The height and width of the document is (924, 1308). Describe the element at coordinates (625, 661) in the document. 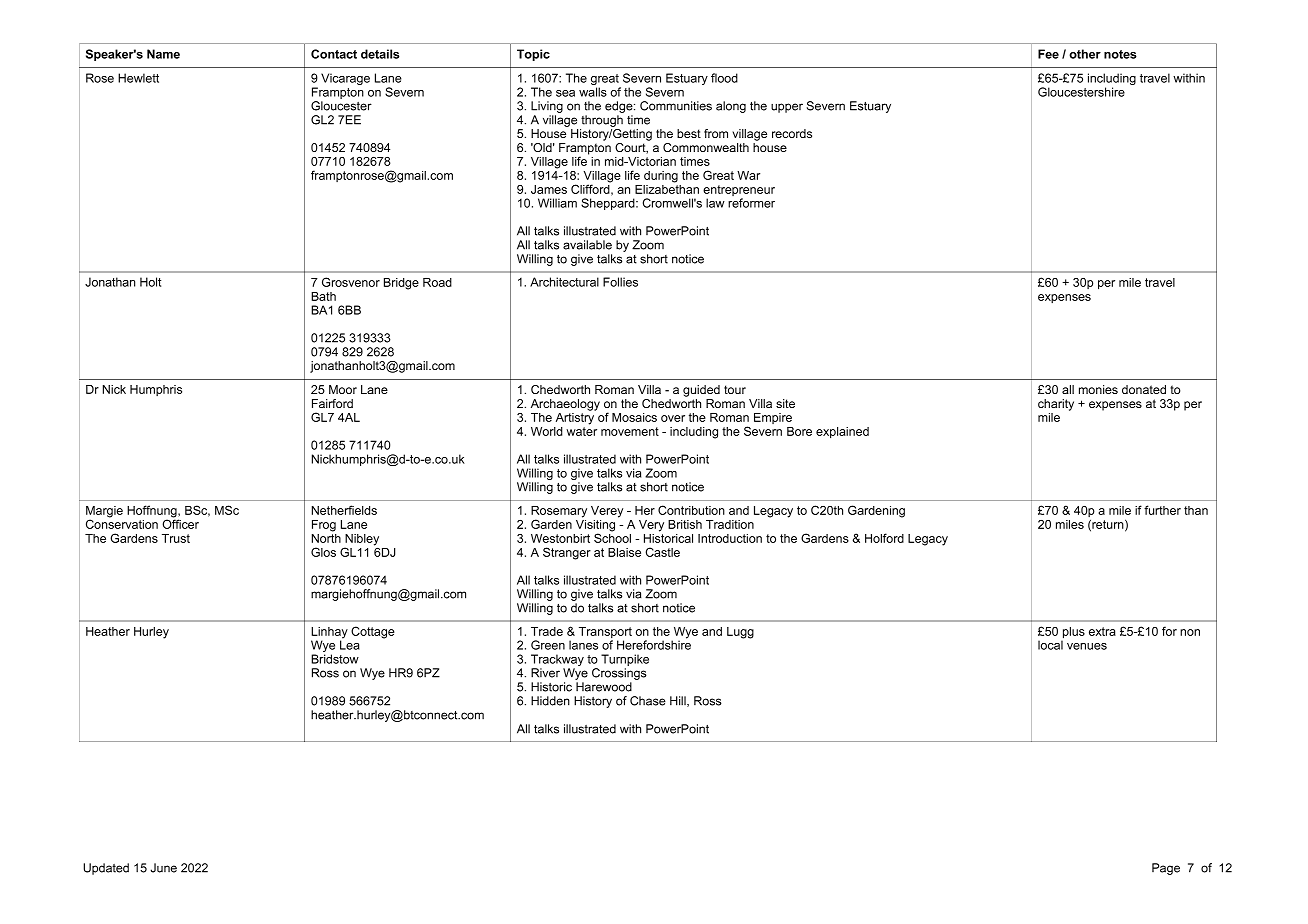

I see `Turnpike` at that location.
